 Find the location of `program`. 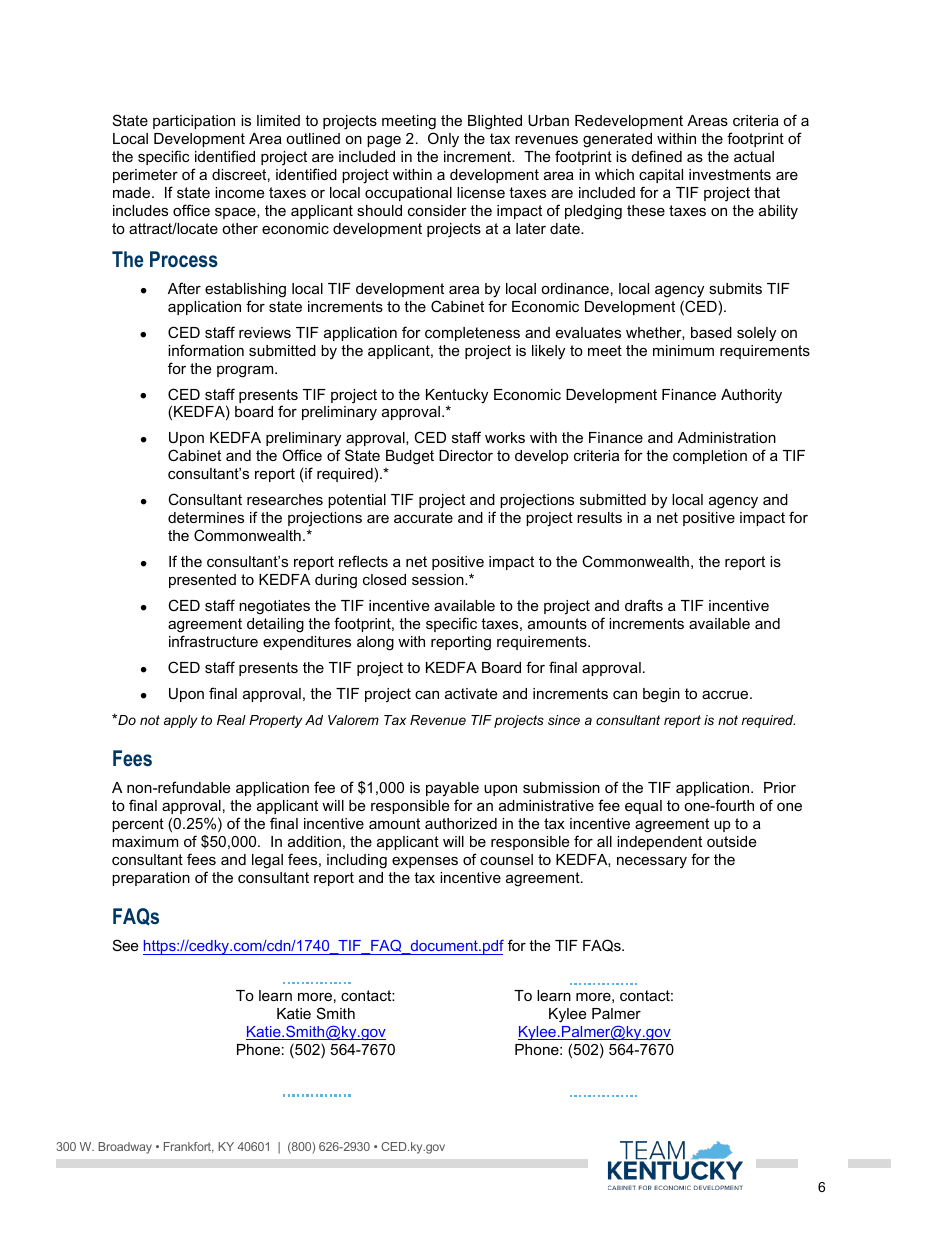

program is located at coordinates (246, 372).
